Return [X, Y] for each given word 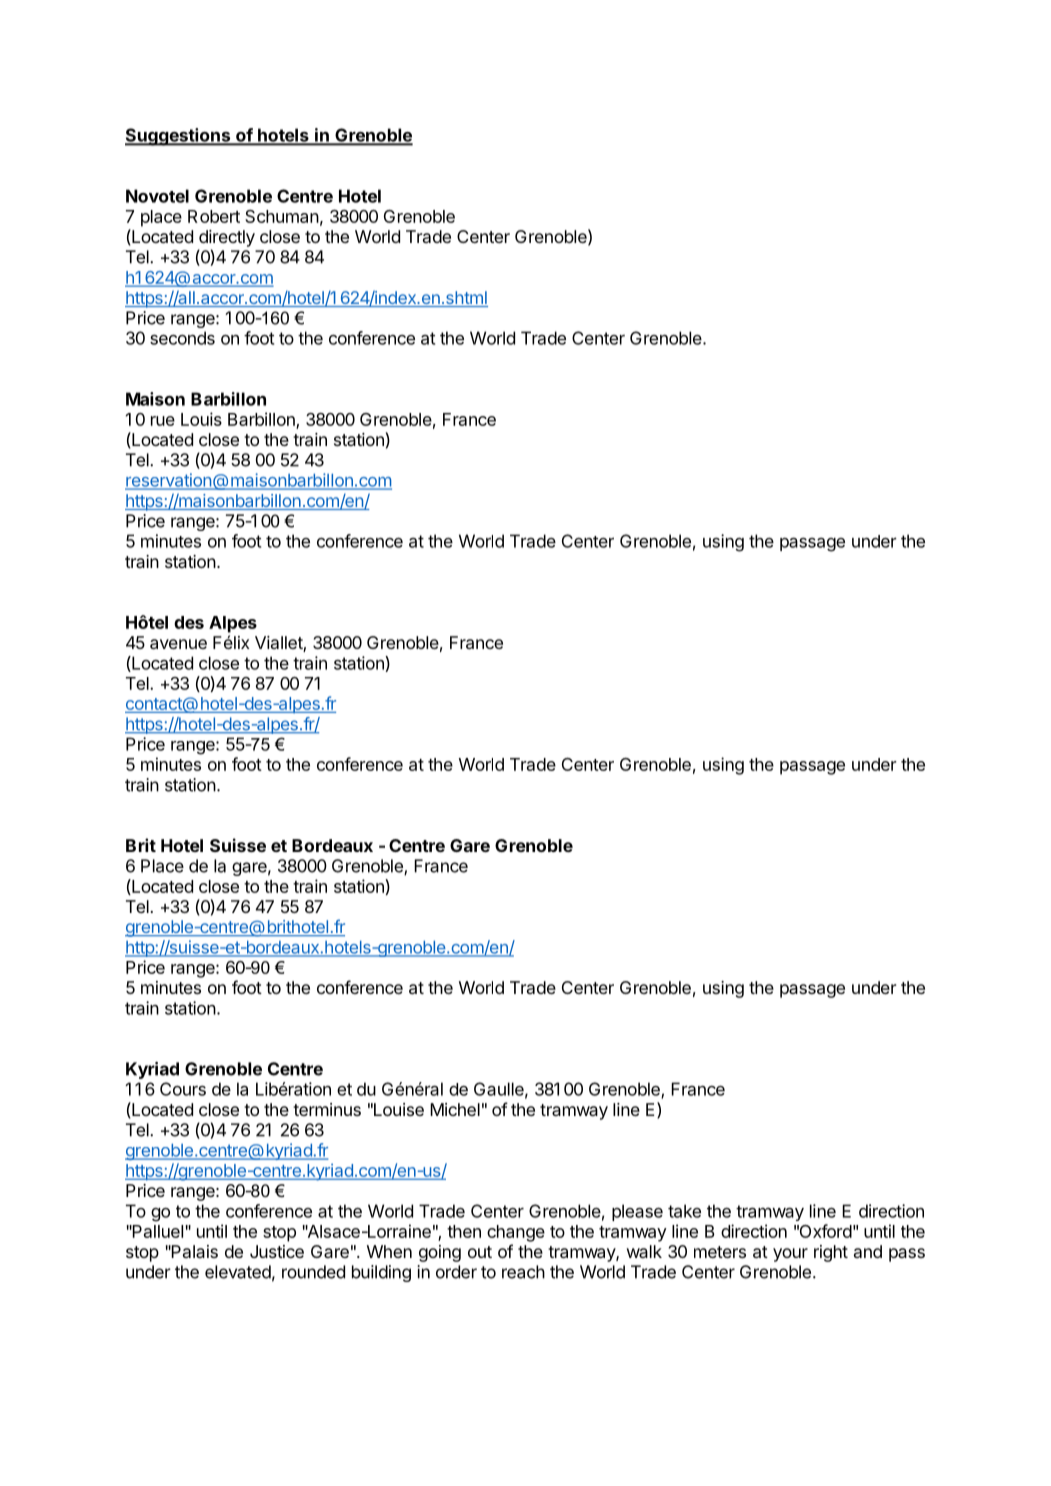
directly [227, 238]
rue [163, 421]
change [516, 1233]
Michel [455, 1109]
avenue [178, 644]
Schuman [282, 216]
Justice [277, 1251]
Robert [214, 216]
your [790, 1255]
